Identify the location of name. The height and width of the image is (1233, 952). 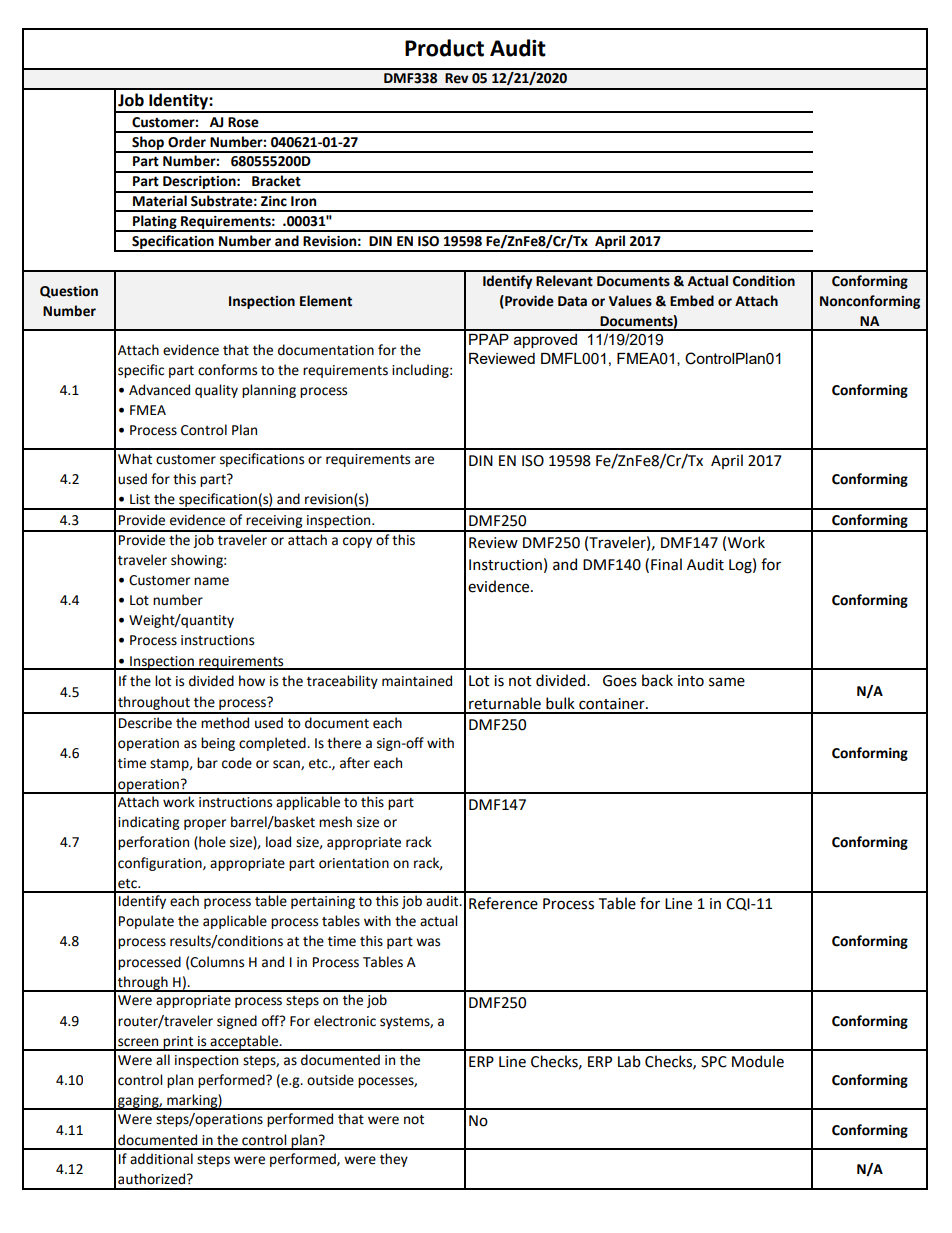
(211, 581).
